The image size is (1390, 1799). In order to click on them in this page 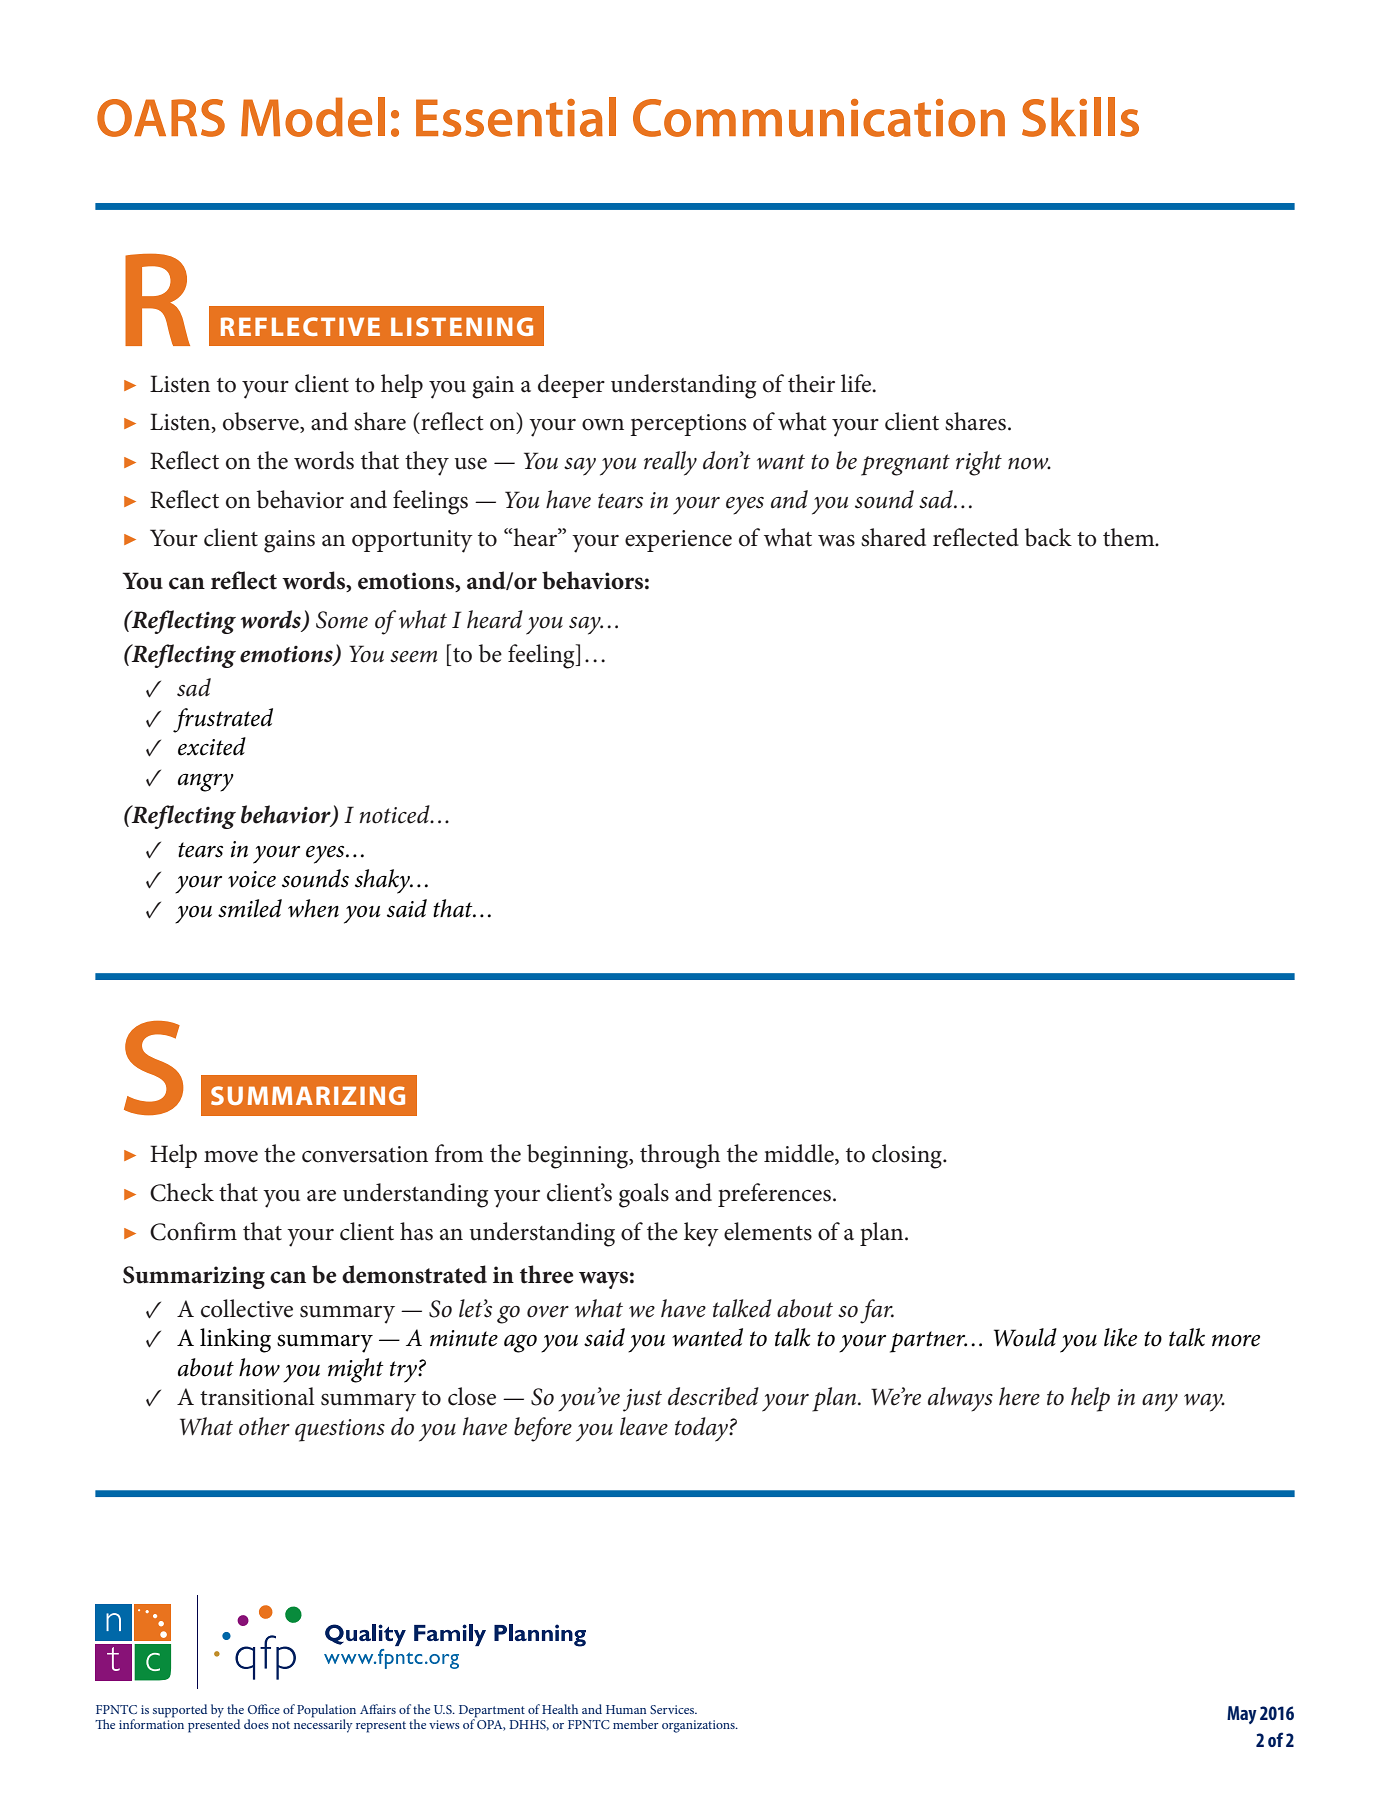, I will do `click(1130, 537)`.
